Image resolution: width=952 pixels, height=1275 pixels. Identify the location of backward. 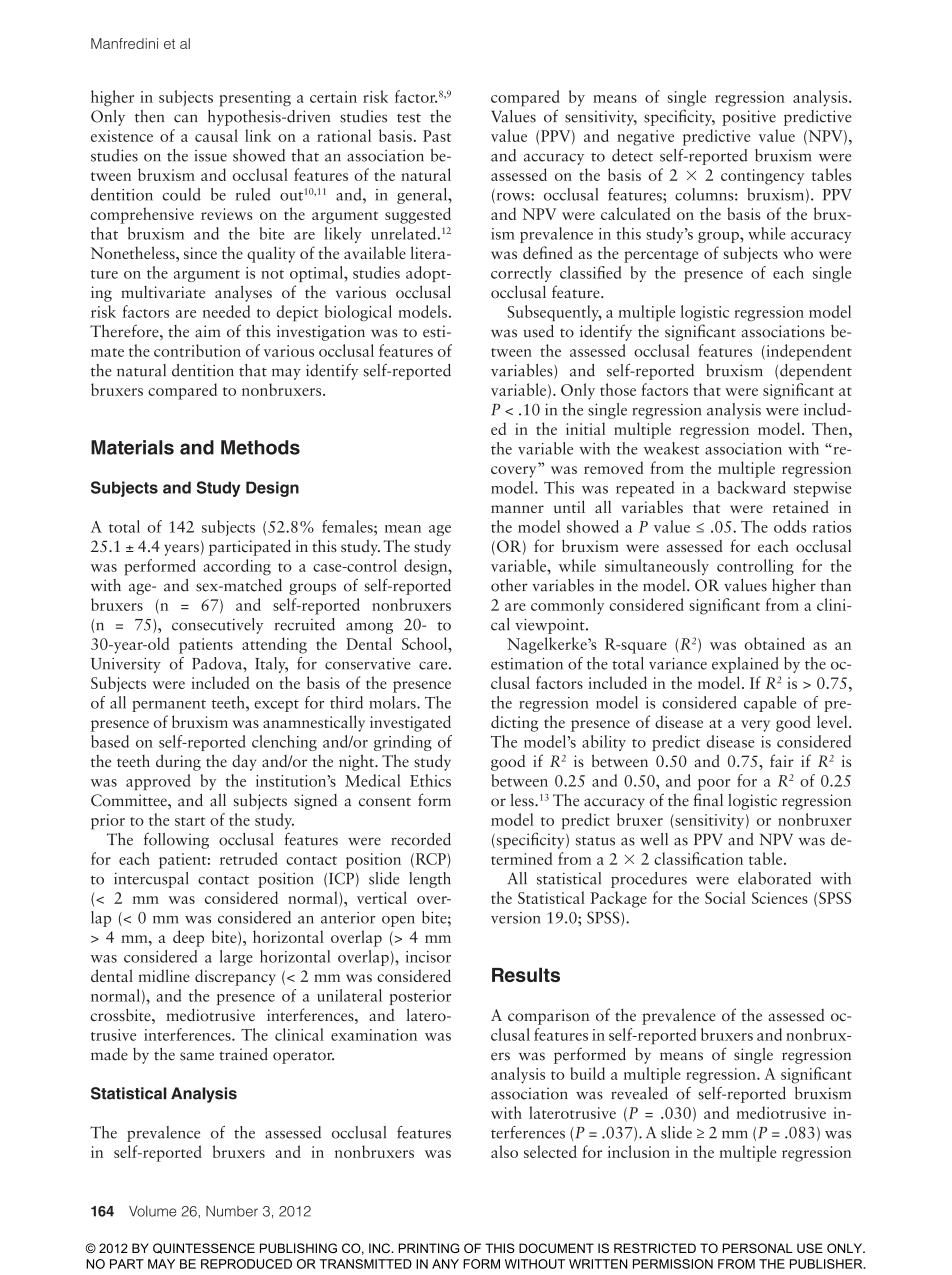
(752, 487).
